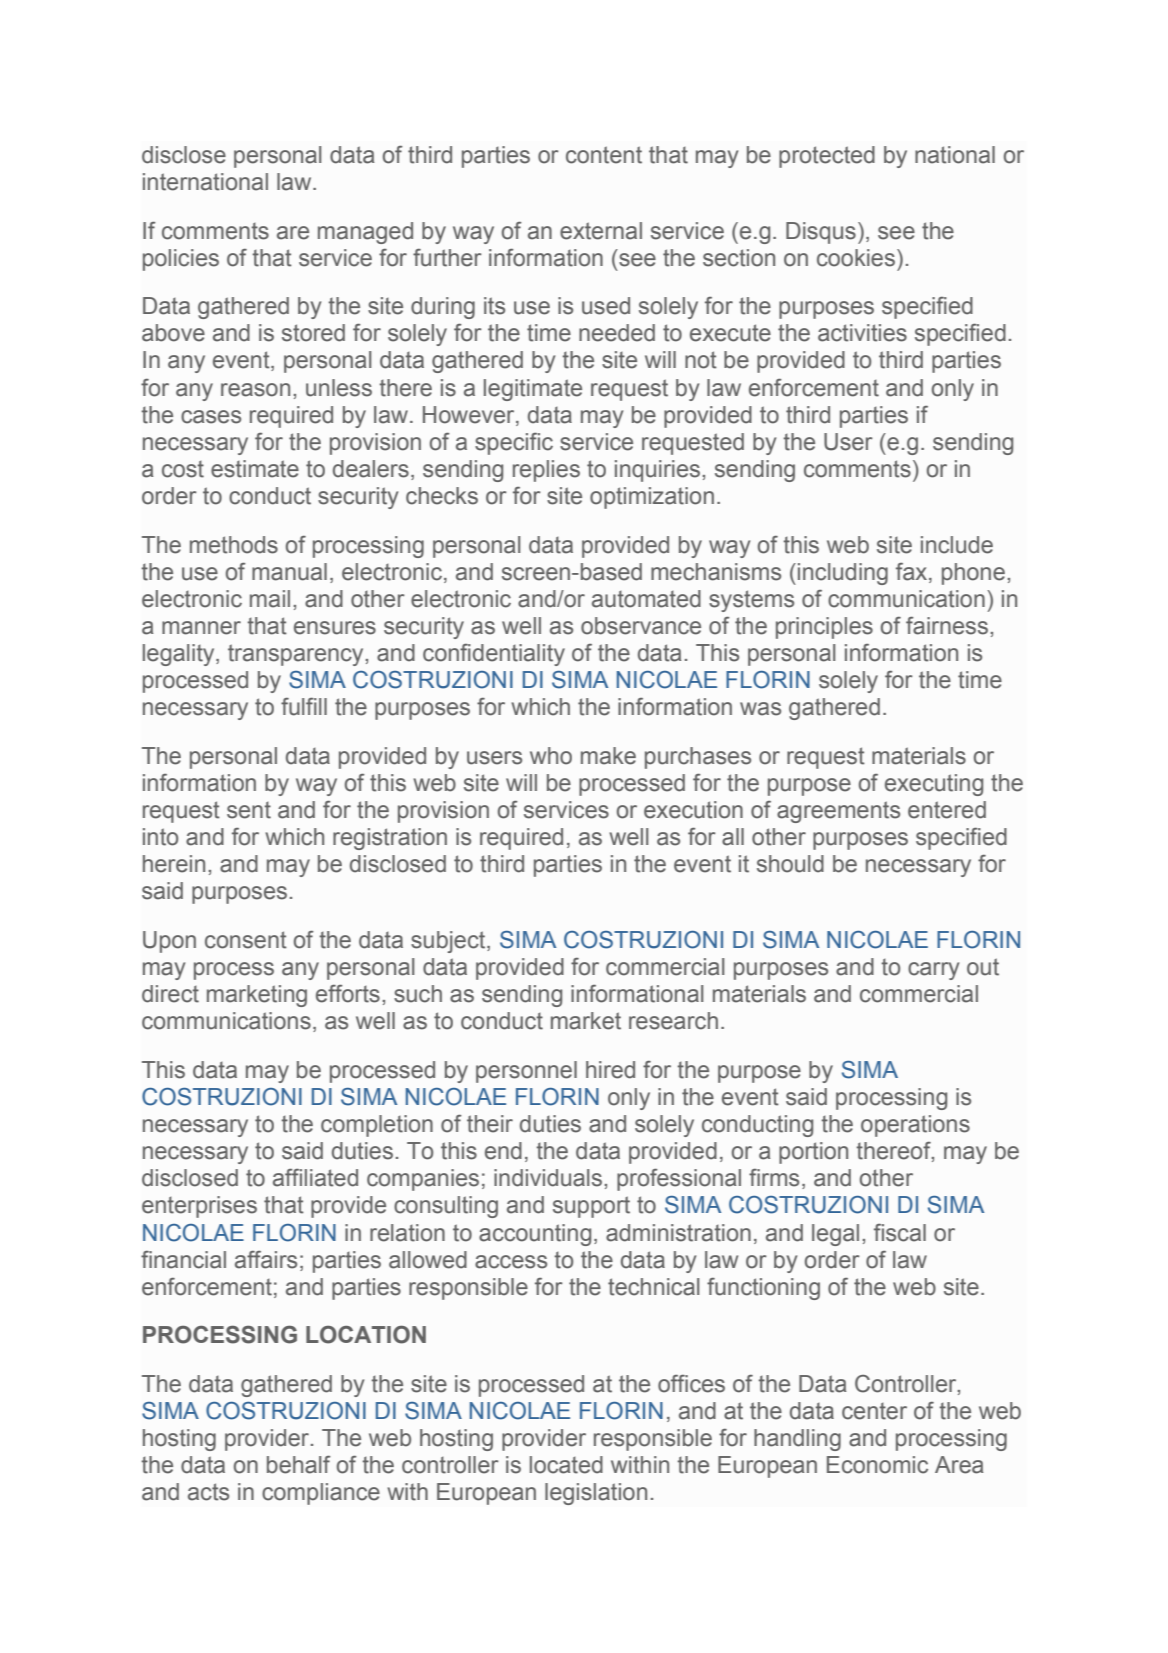 The height and width of the screenshot is (1653, 1168). I want to click on subject, so click(449, 942).
